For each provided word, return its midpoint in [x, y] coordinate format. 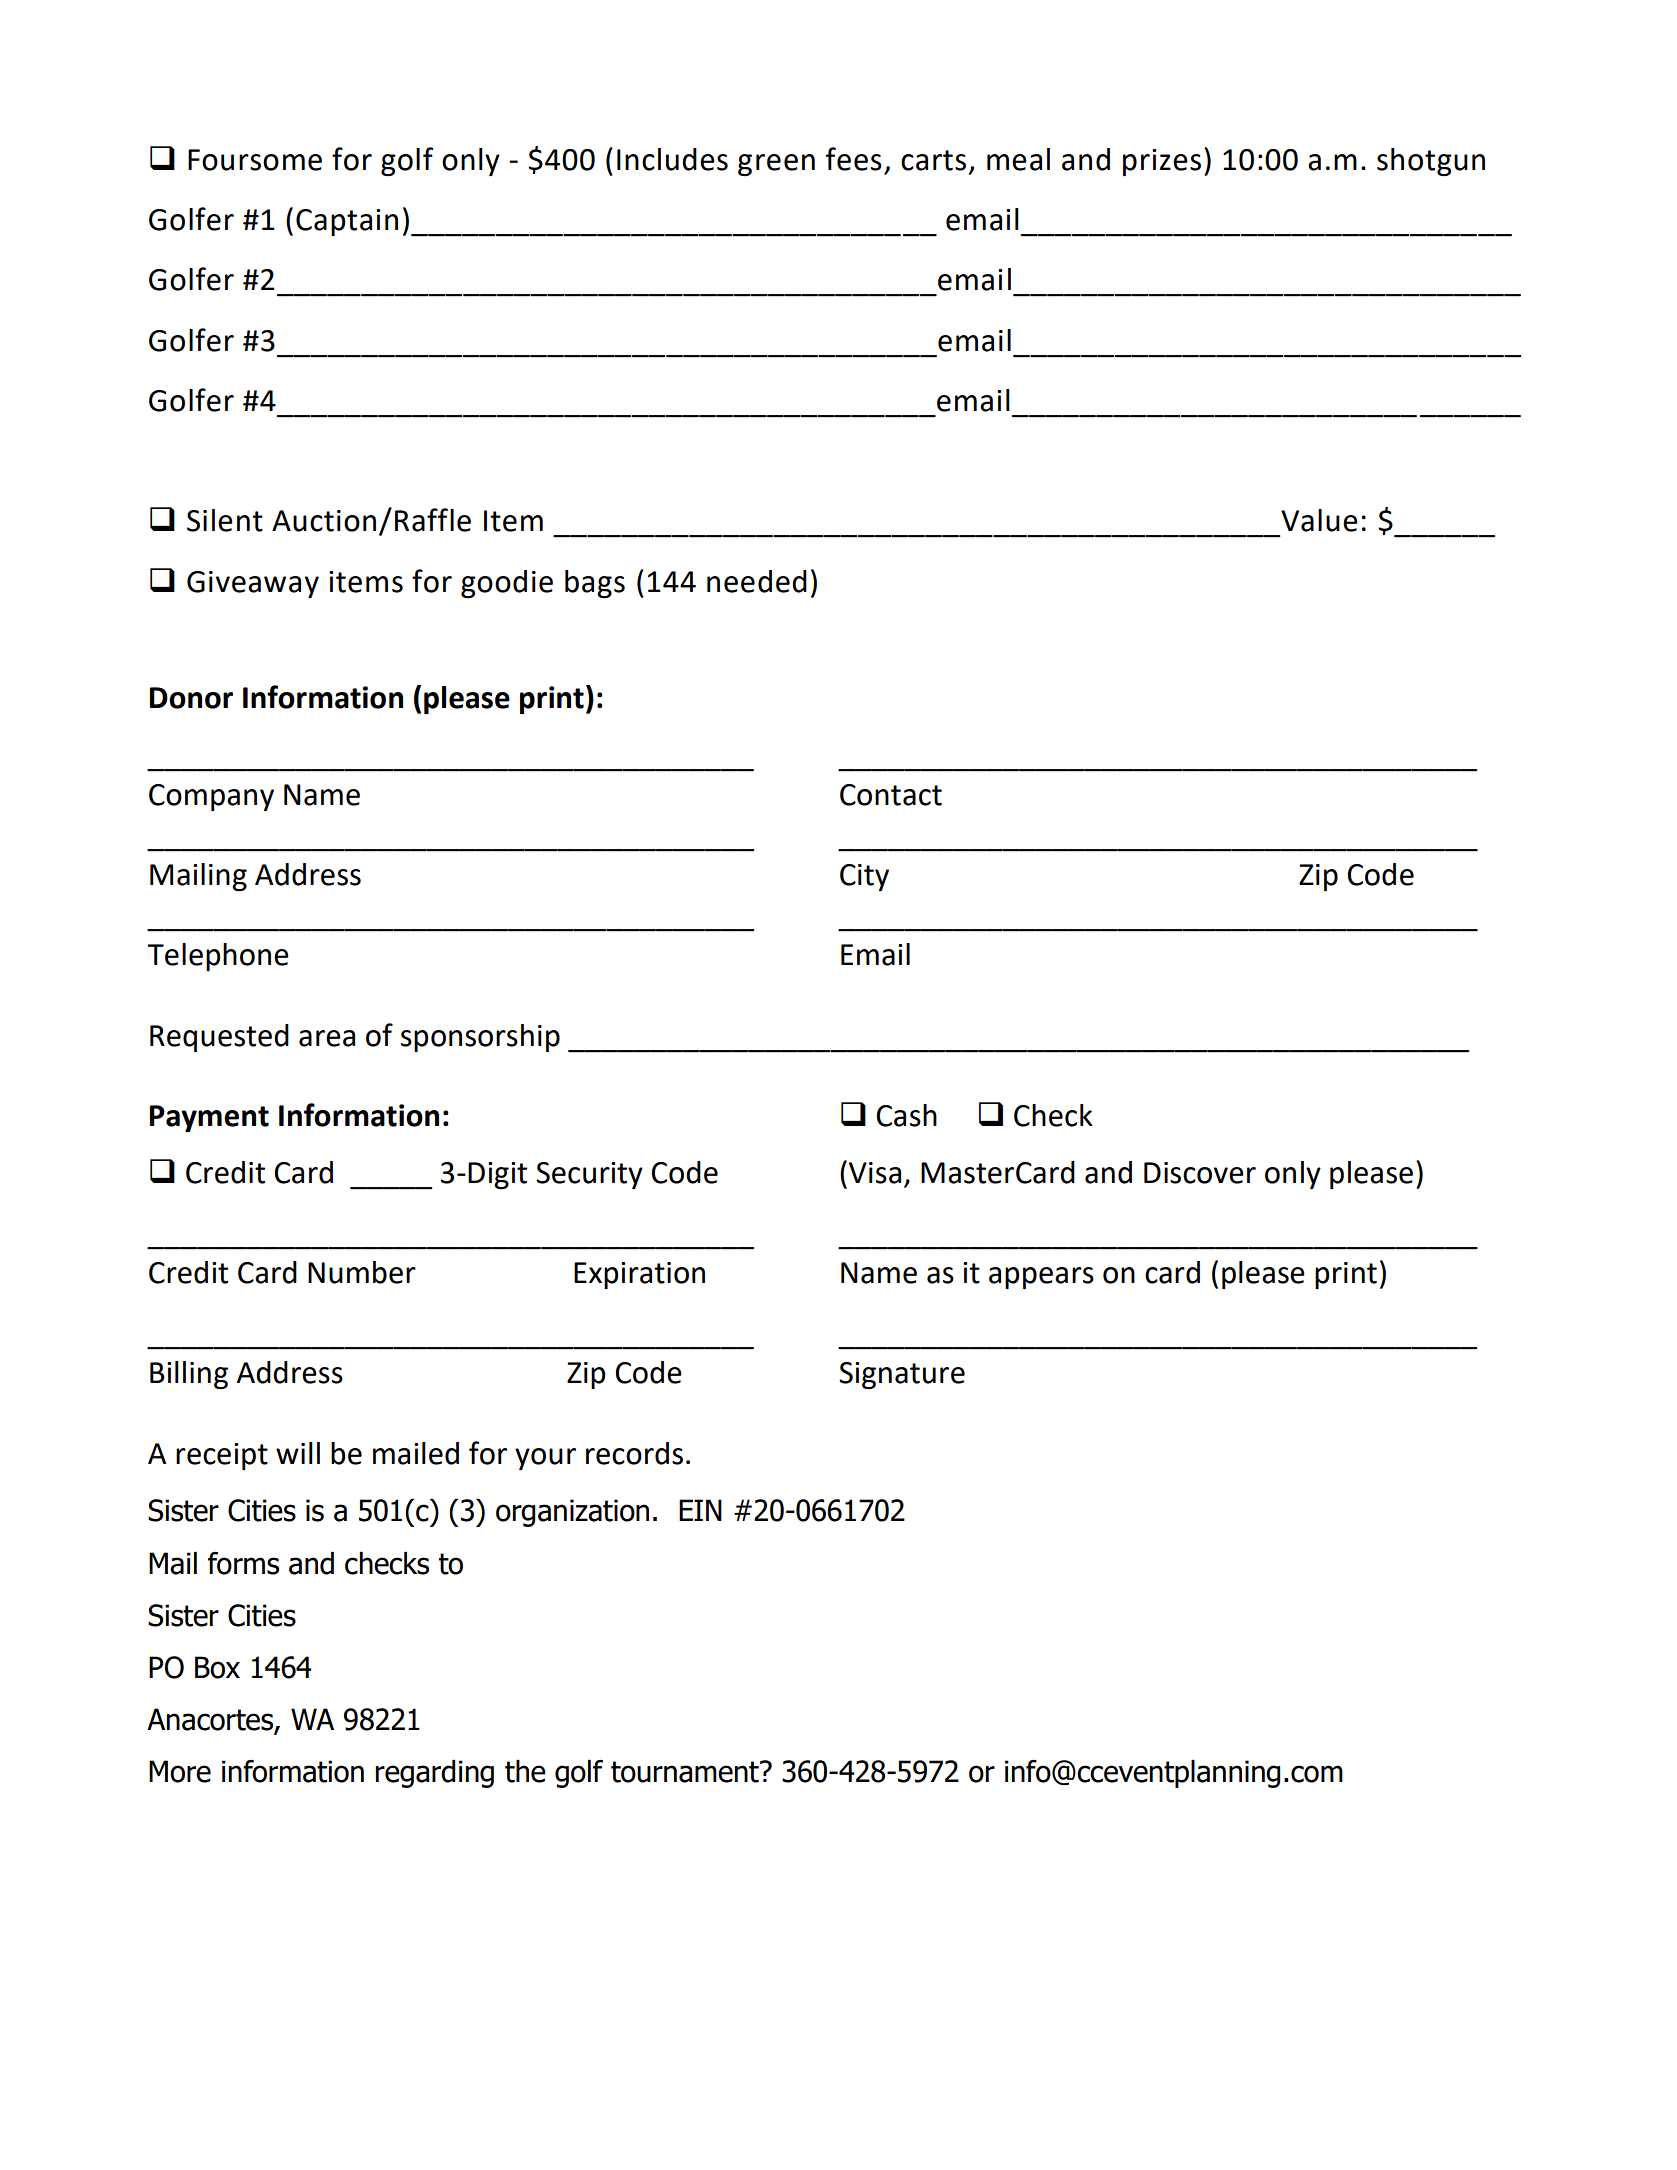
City [864, 877]
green [776, 165]
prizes [1162, 162]
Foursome [255, 160]
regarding [434, 1774]
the [525, 1771]
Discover [1200, 1173]
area [327, 1038]
